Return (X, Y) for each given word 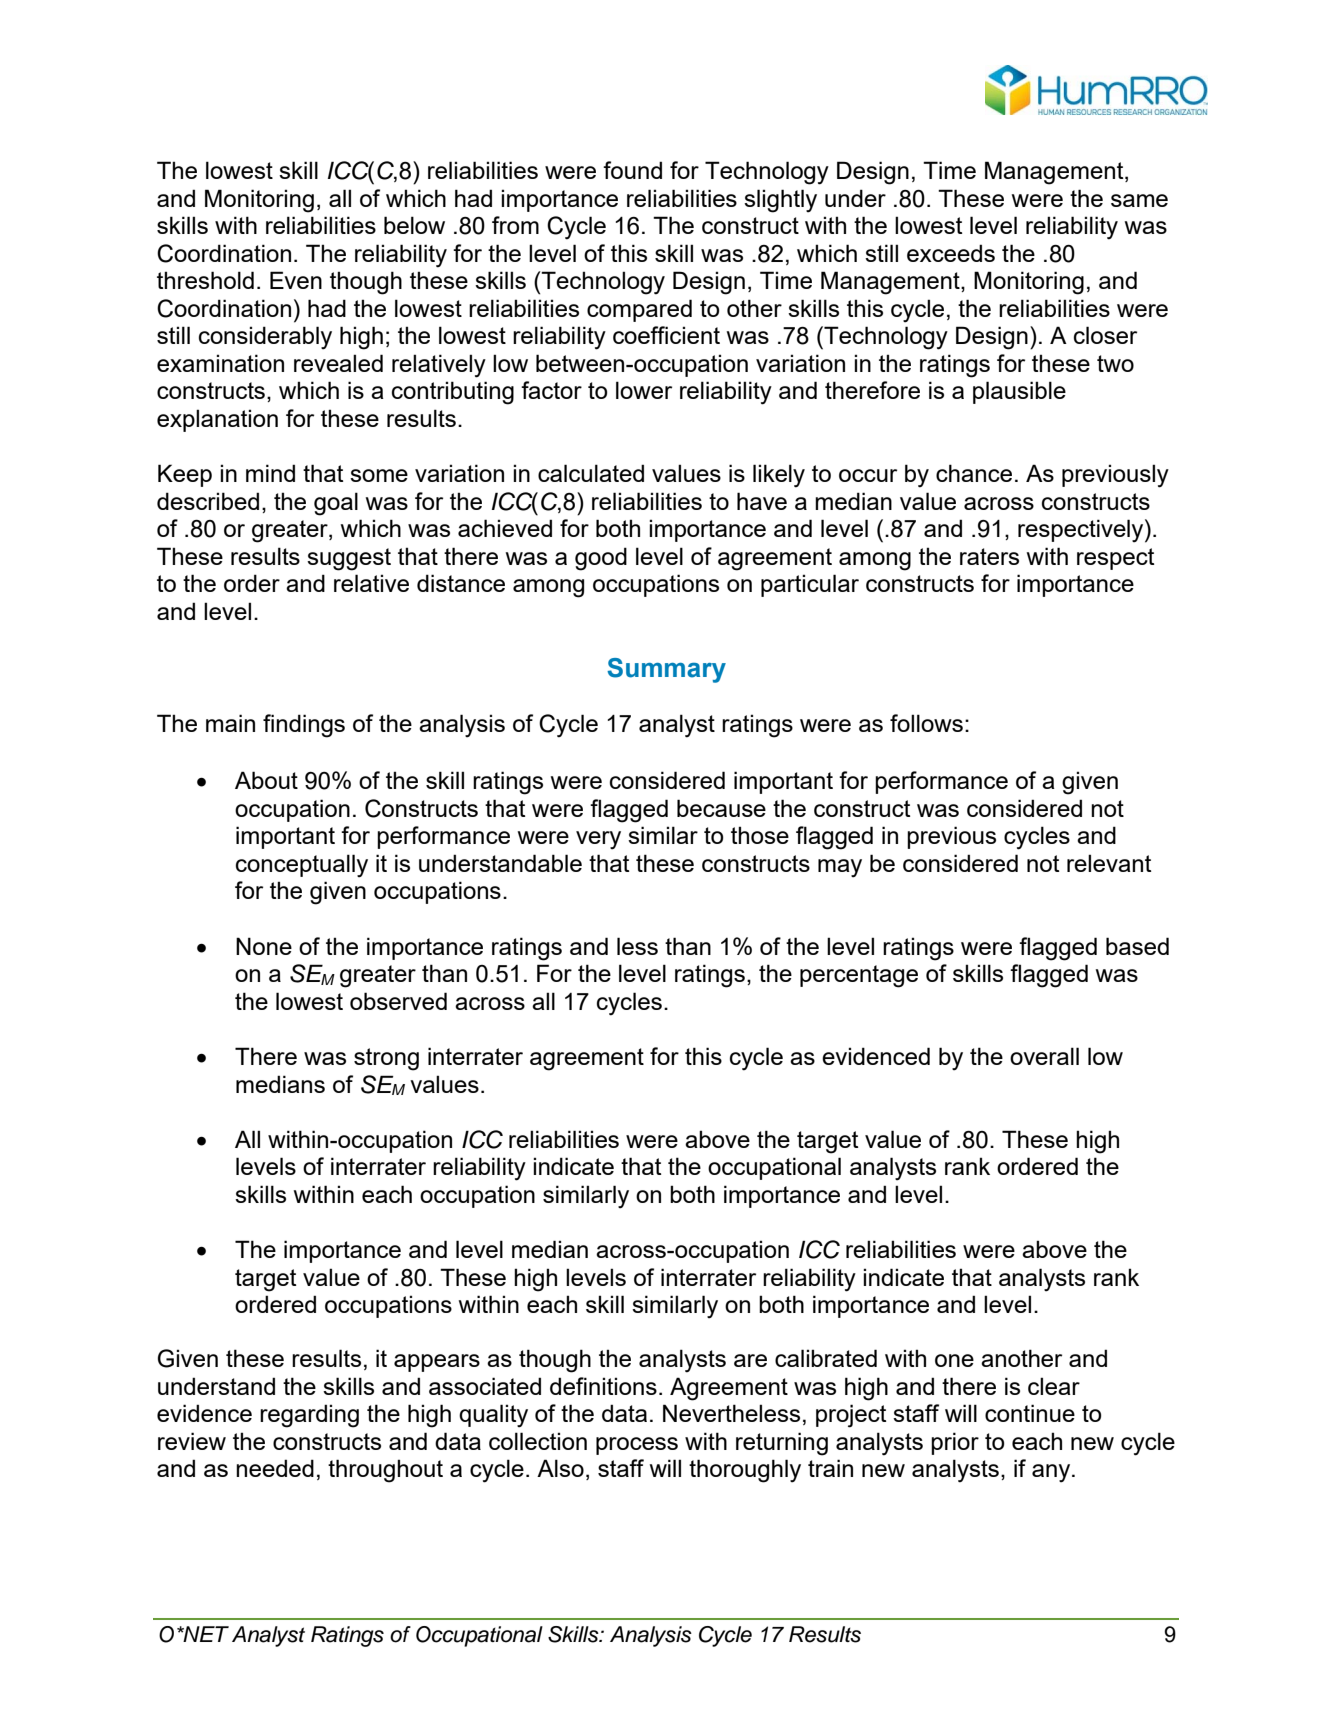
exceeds (951, 253)
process (637, 1446)
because (721, 808)
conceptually (302, 866)
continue (1030, 1413)
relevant (1109, 863)
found (632, 170)
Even (296, 280)
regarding (309, 1416)
